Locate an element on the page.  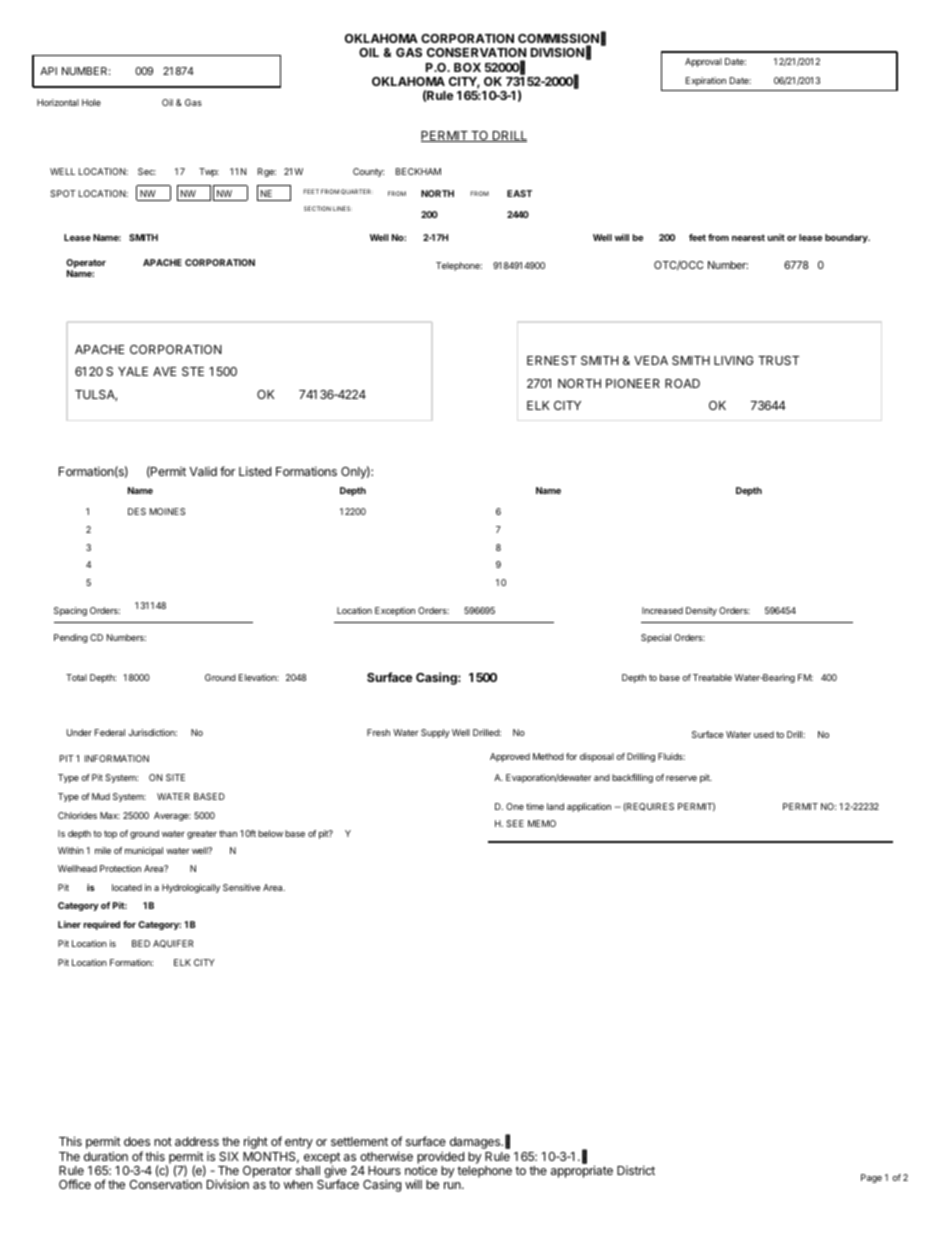
TRUST is located at coordinates (778, 360).
